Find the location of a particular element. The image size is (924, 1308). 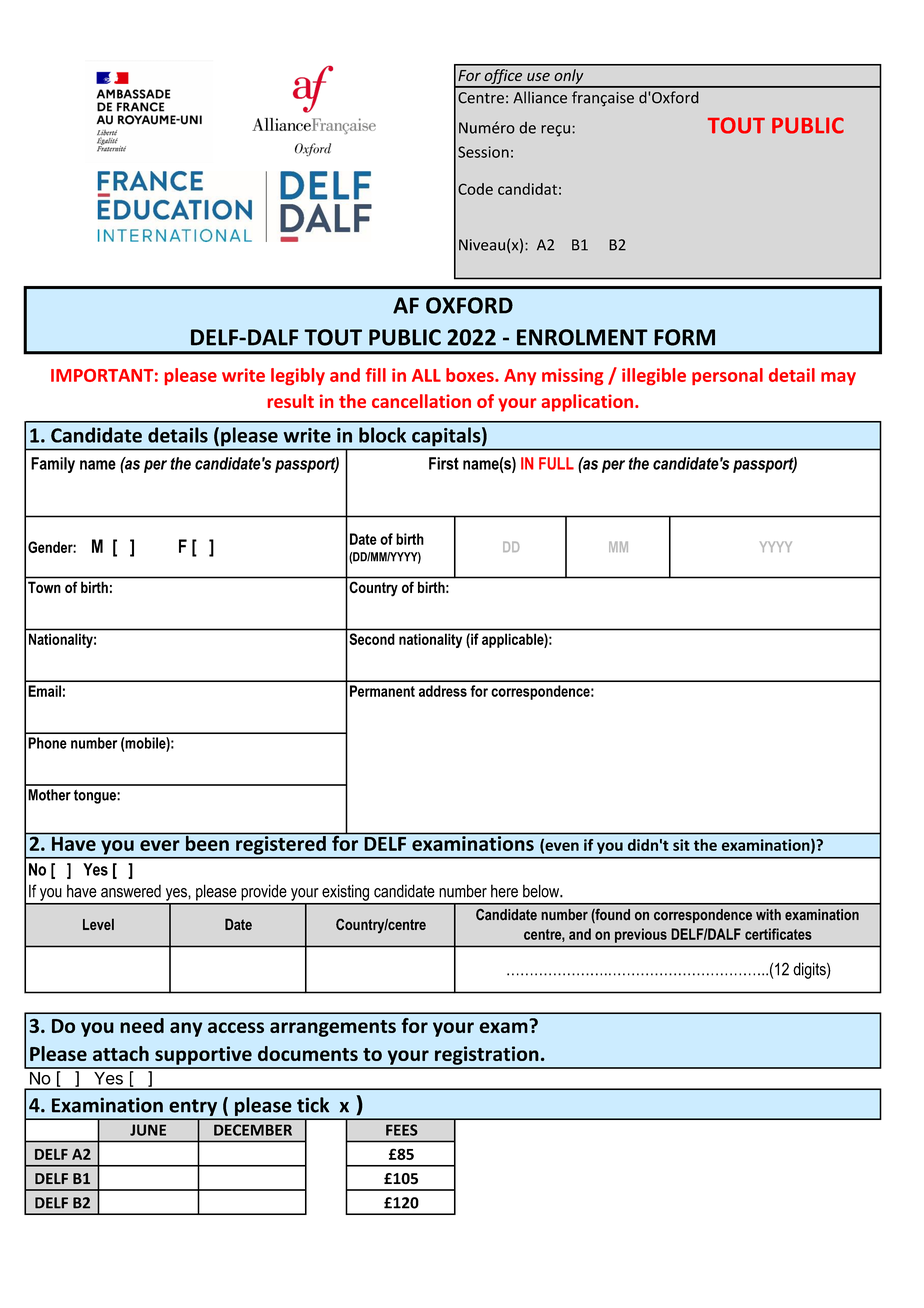

personal is located at coordinates (727, 376).
